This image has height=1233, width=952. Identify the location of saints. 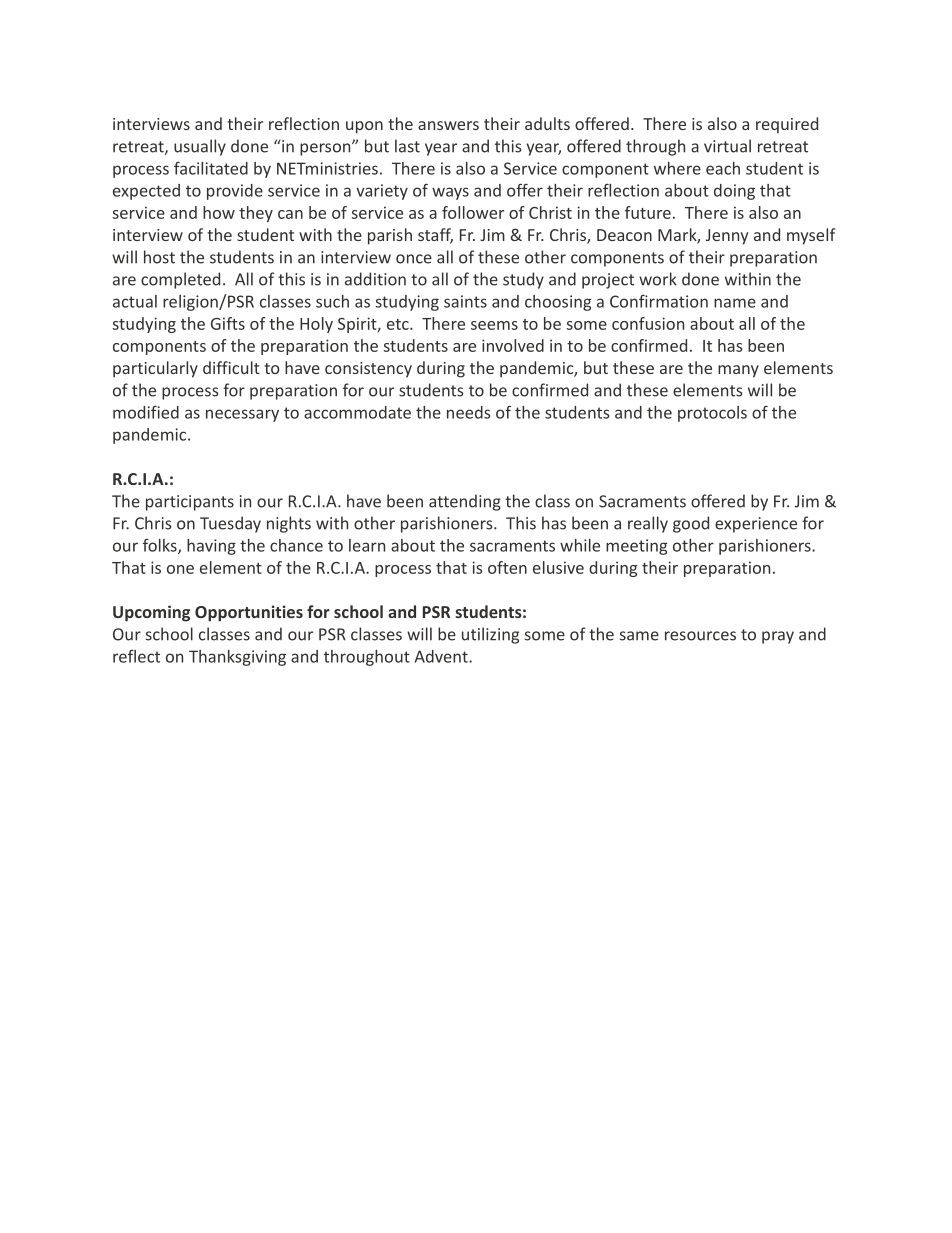
(465, 301).
